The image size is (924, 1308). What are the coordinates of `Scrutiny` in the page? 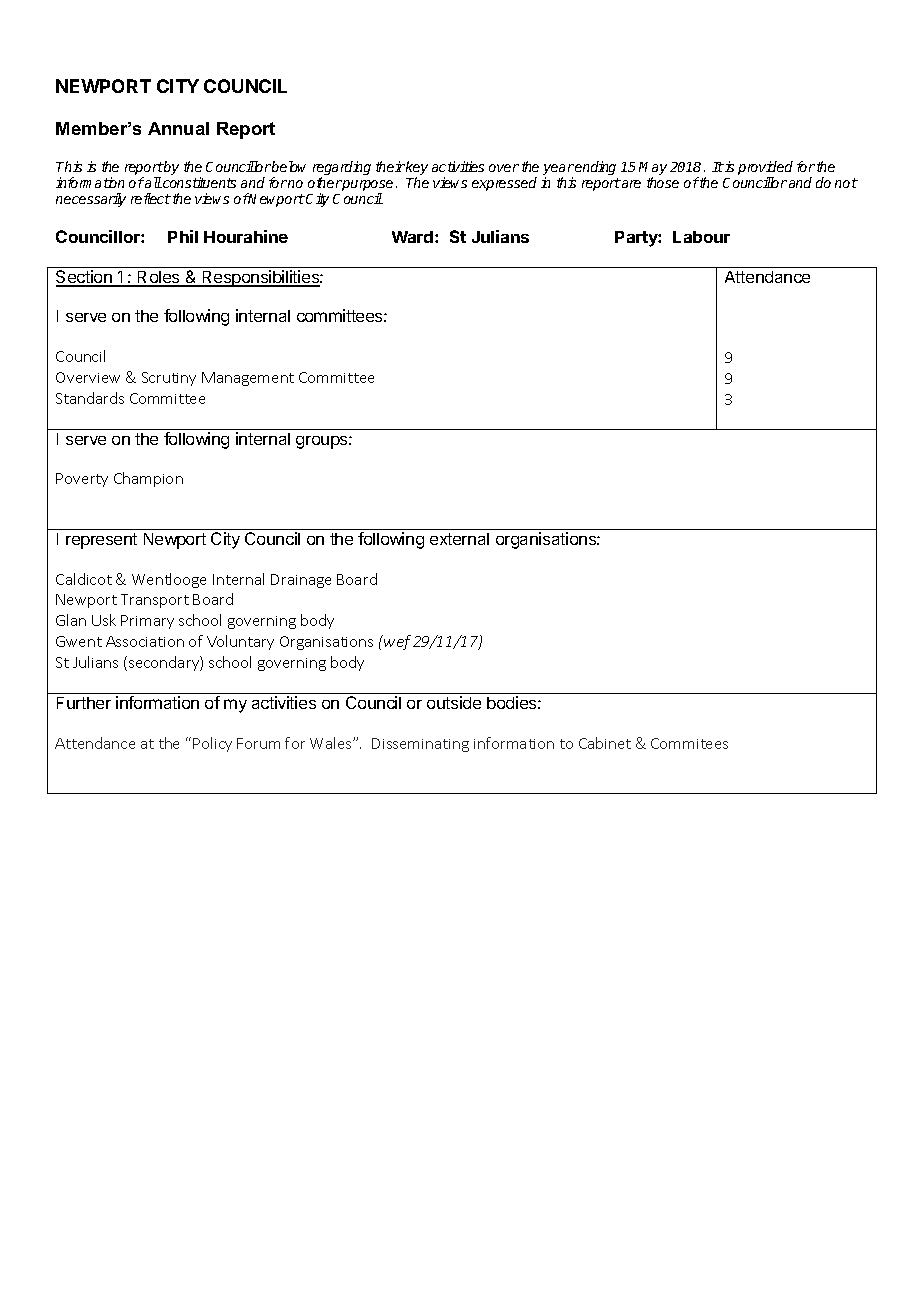 It's located at (169, 379).
